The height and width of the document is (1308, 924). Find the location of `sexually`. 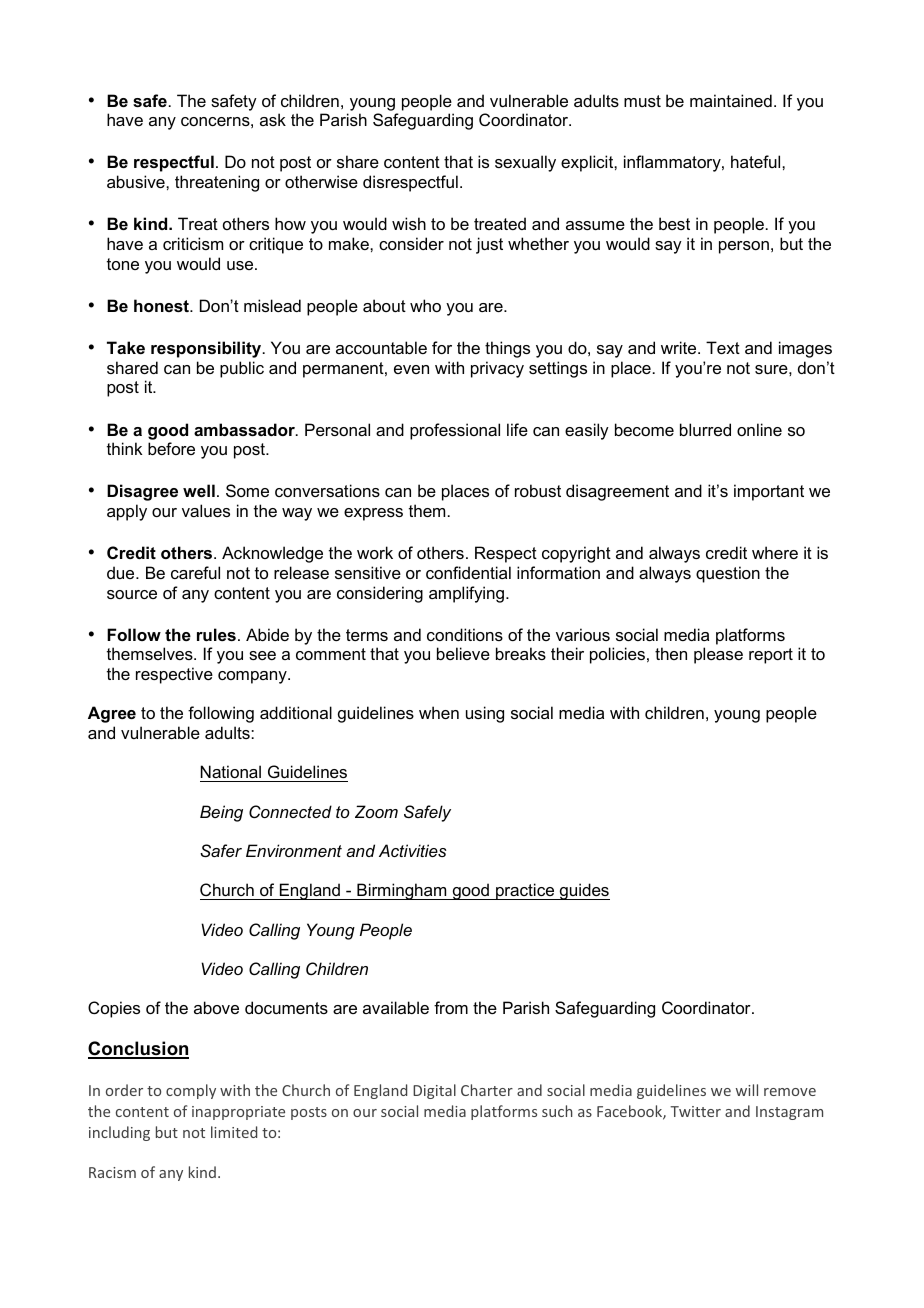

sexually is located at coordinates (525, 163).
